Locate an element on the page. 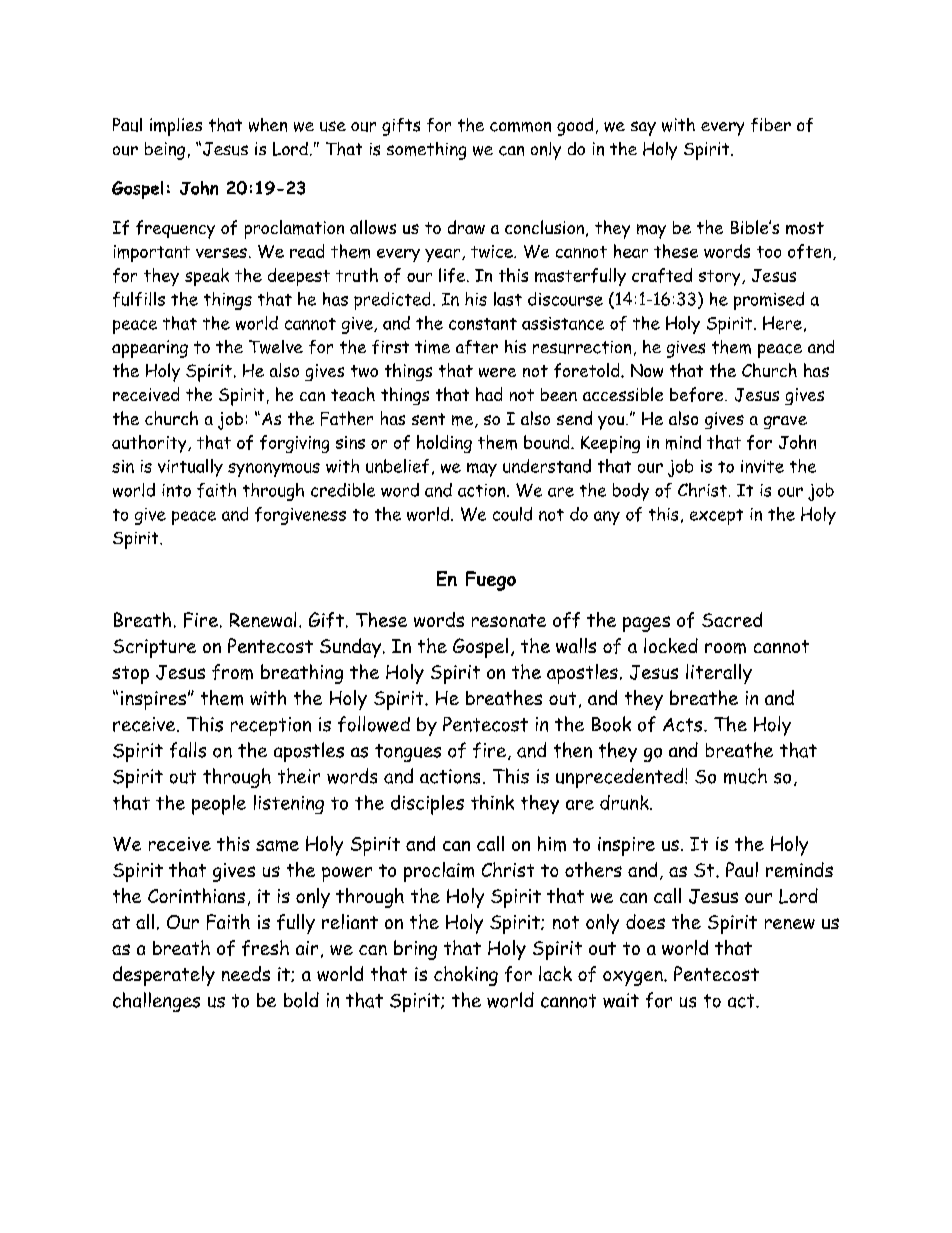 The width and height of the image is (952, 1233). fiber is located at coordinates (771, 125).
